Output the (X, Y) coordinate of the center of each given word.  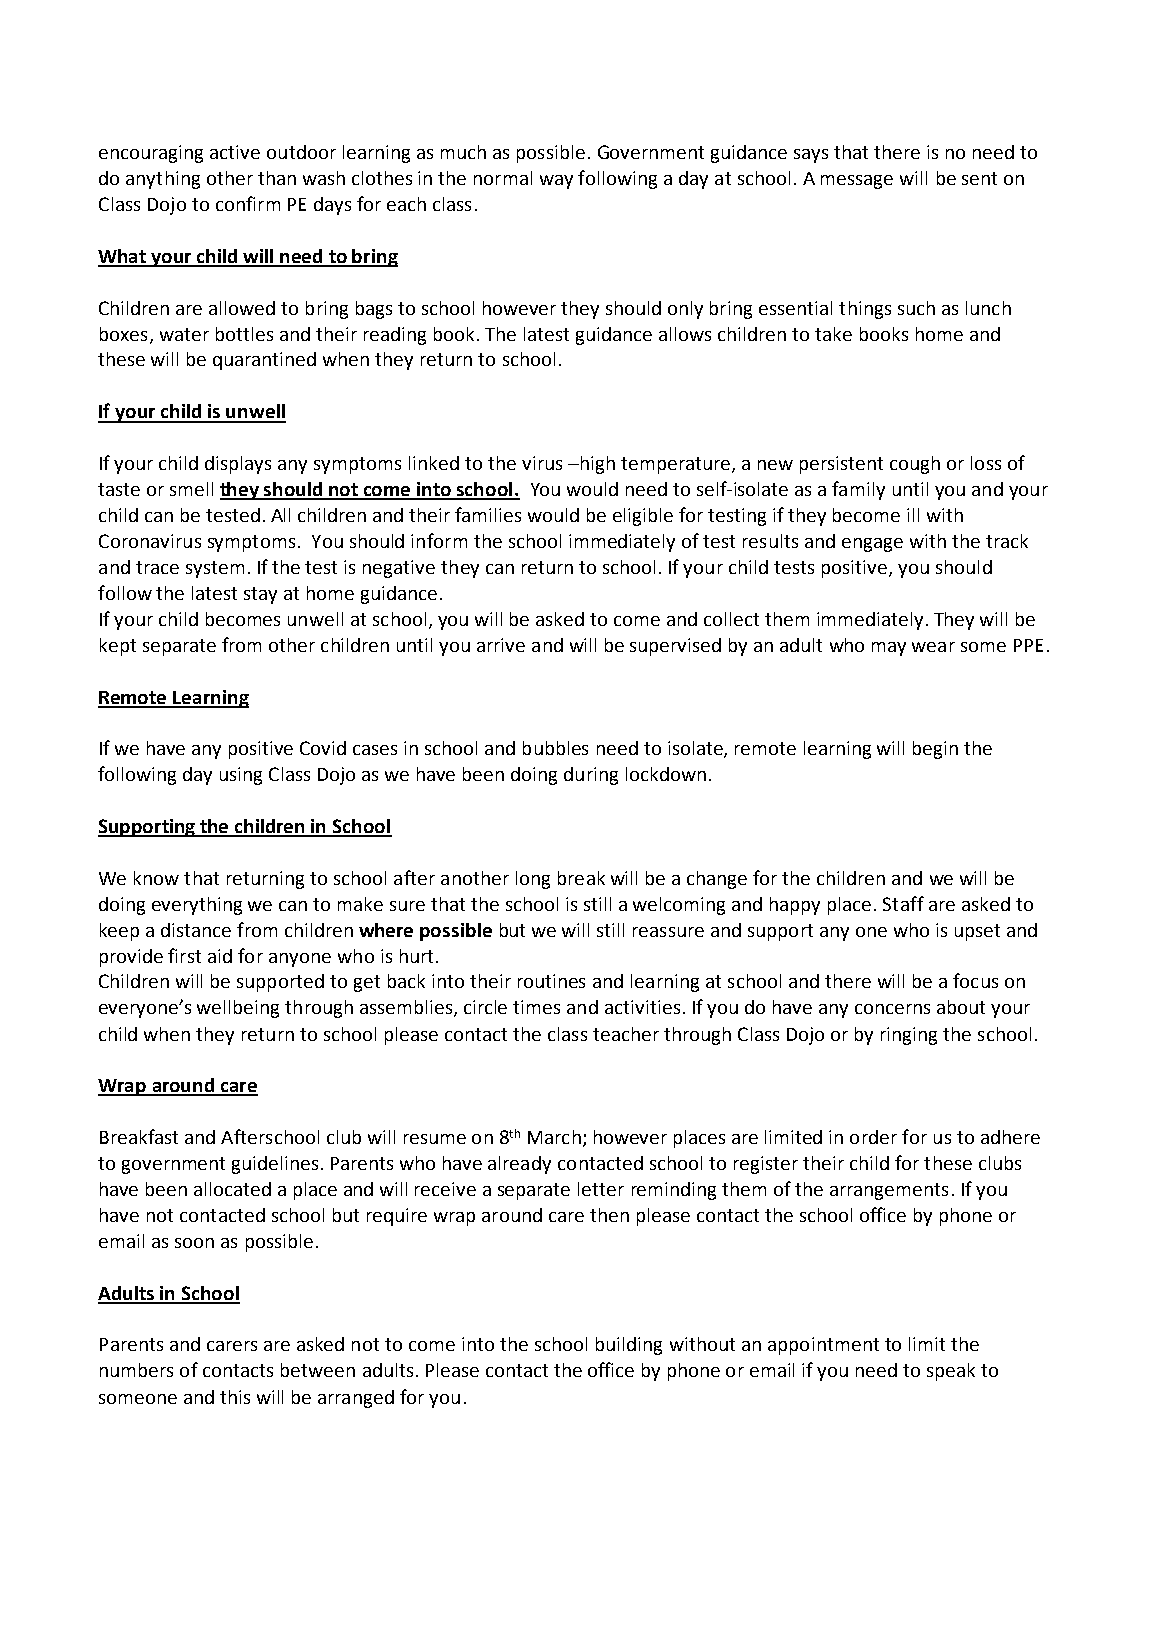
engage (872, 545)
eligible (643, 517)
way (556, 182)
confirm (248, 203)
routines (551, 981)
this (235, 1397)
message (857, 182)
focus (975, 980)
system (215, 569)
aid (220, 956)
